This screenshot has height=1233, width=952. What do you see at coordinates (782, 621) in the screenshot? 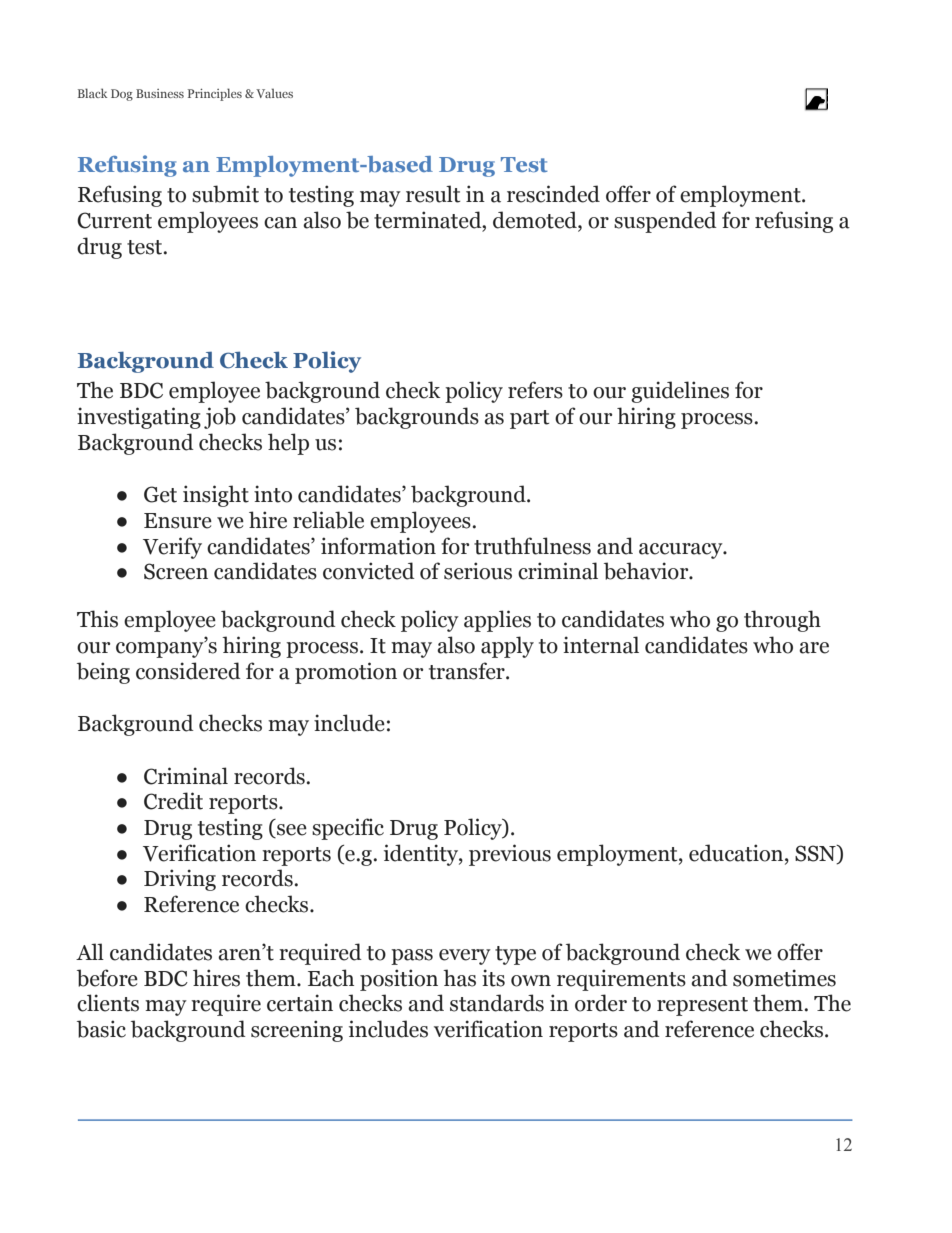
I see `through` at bounding box center [782, 621].
